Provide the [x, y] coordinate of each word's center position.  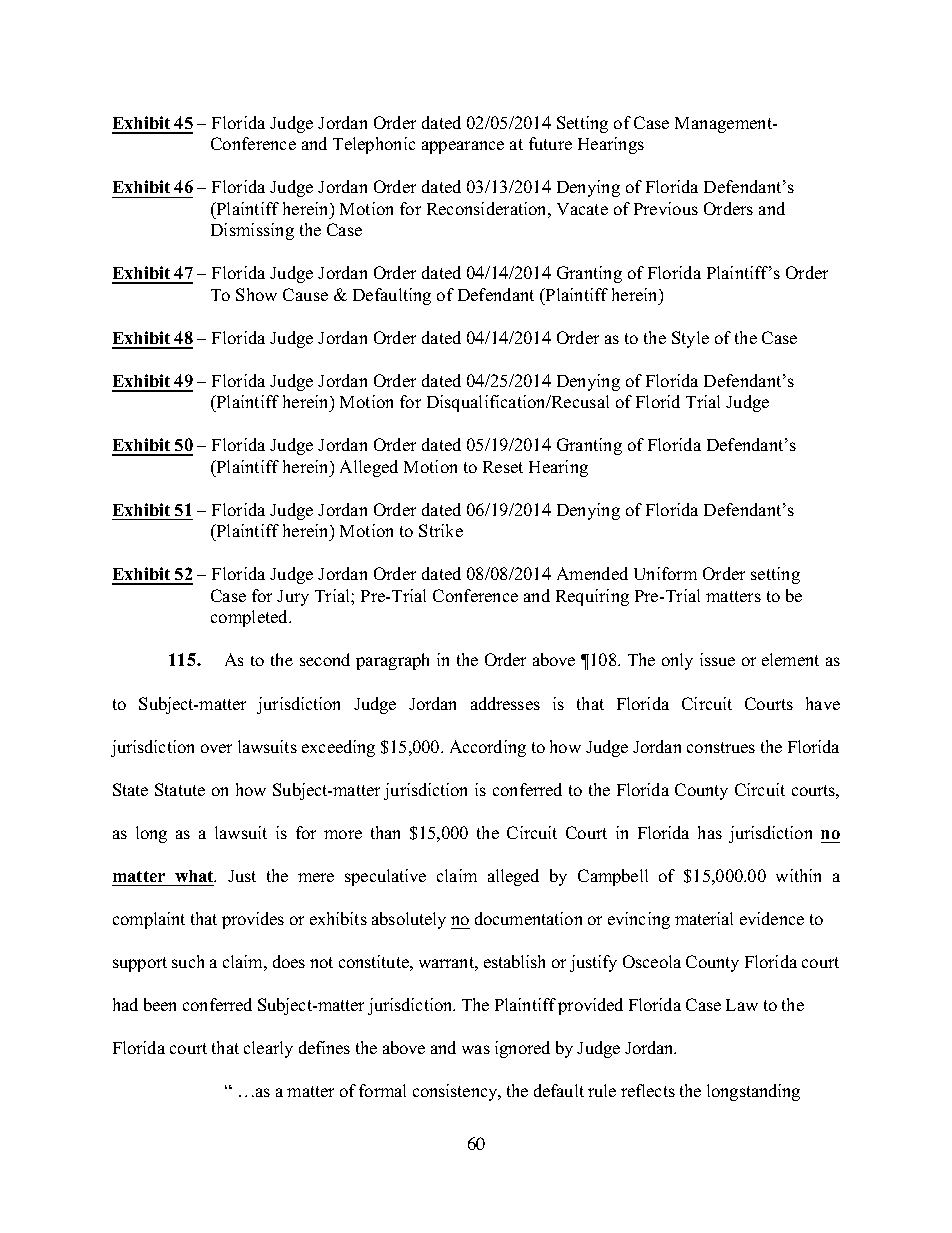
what [195, 876]
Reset [503, 467]
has [710, 832]
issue [717, 659]
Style [690, 339]
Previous [666, 208]
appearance [463, 147]
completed [251, 618]
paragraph [392, 661]
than [385, 832]
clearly [268, 1049]
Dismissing [252, 231]
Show [256, 294]
